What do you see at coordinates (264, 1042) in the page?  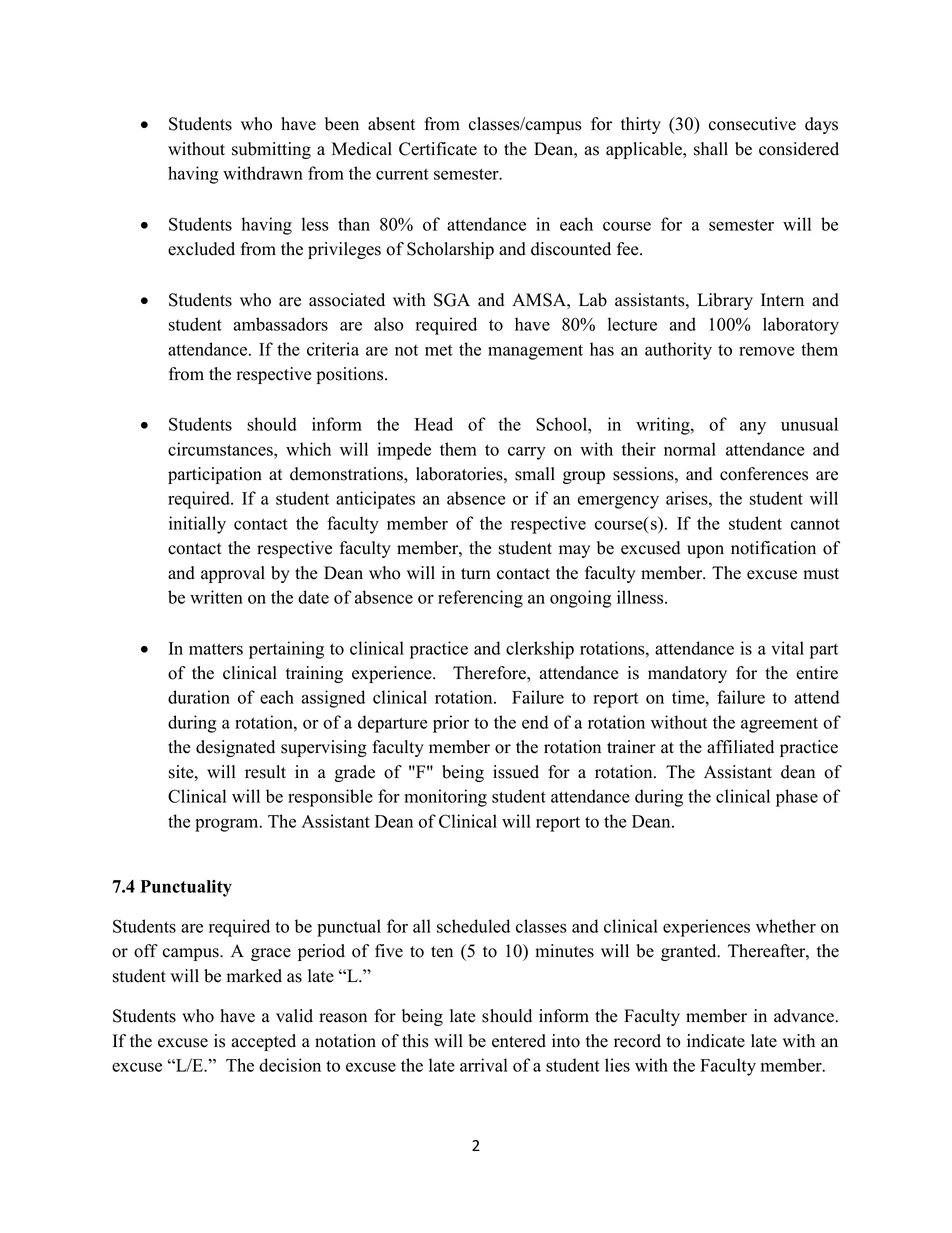 I see `accepted` at bounding box center [264, 1042].
